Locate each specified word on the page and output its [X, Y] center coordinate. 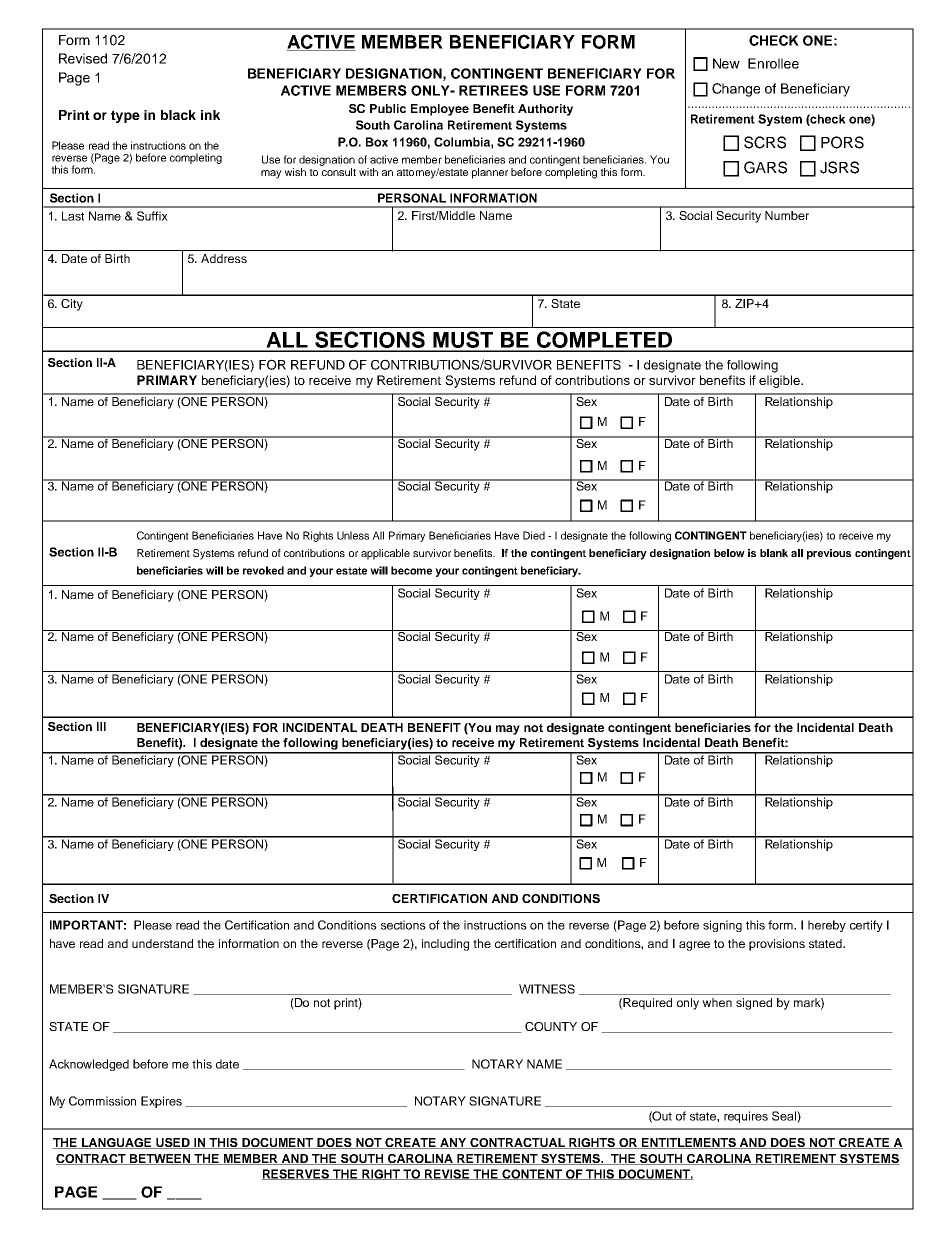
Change [736, 90]
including [445, 945]
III [101, 726]
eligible [781, 381]
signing [722, 926]
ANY [453, 1143]
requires [746, 1117]
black [178, 115]
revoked [263, 570]
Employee [440, 110]
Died [534, 535]
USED [173, 1143]
